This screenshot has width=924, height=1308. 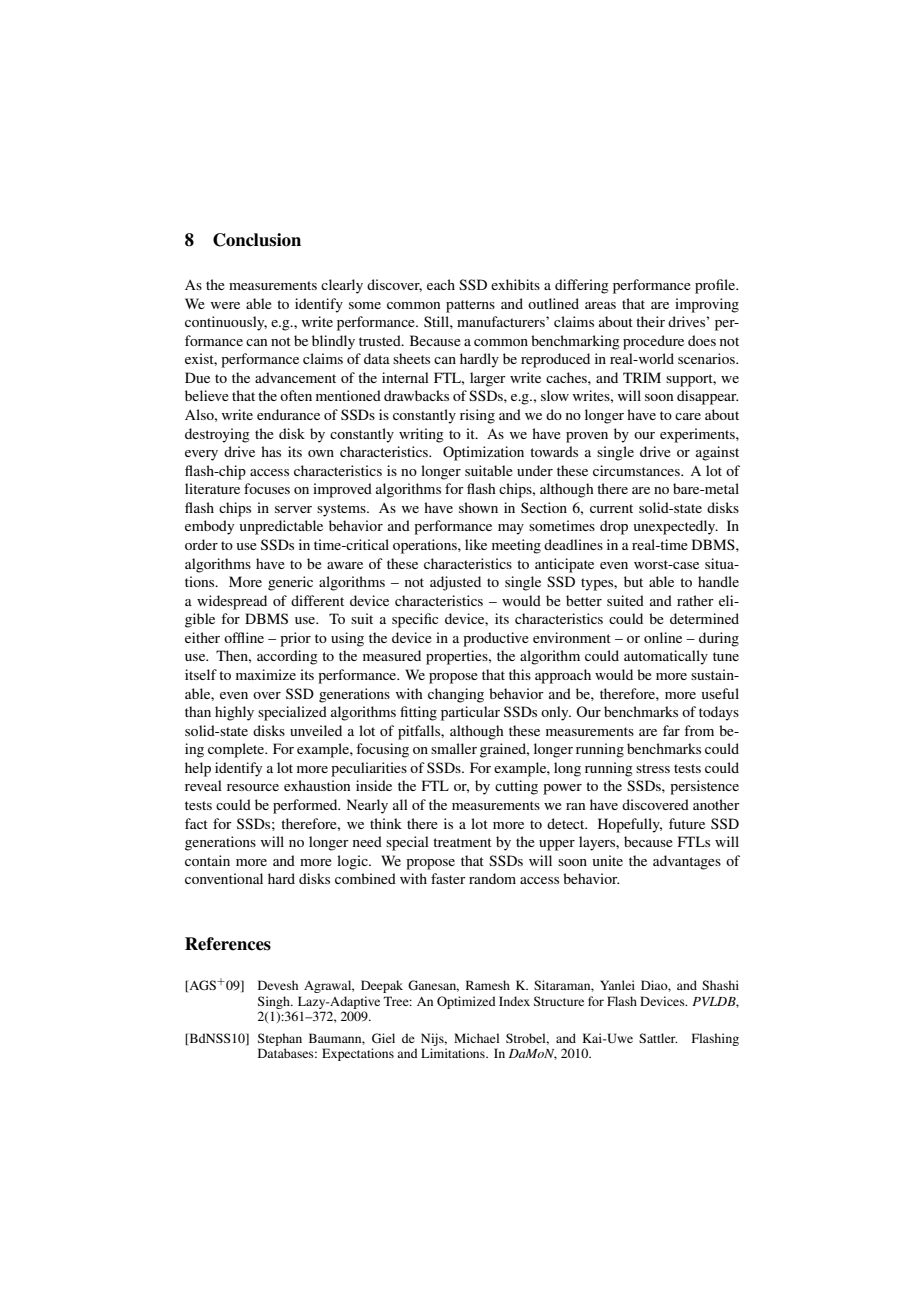 What do you see at coordinates (462, 842) in the screenshot?
I see `treatment` at bounding box center [462, 842].
